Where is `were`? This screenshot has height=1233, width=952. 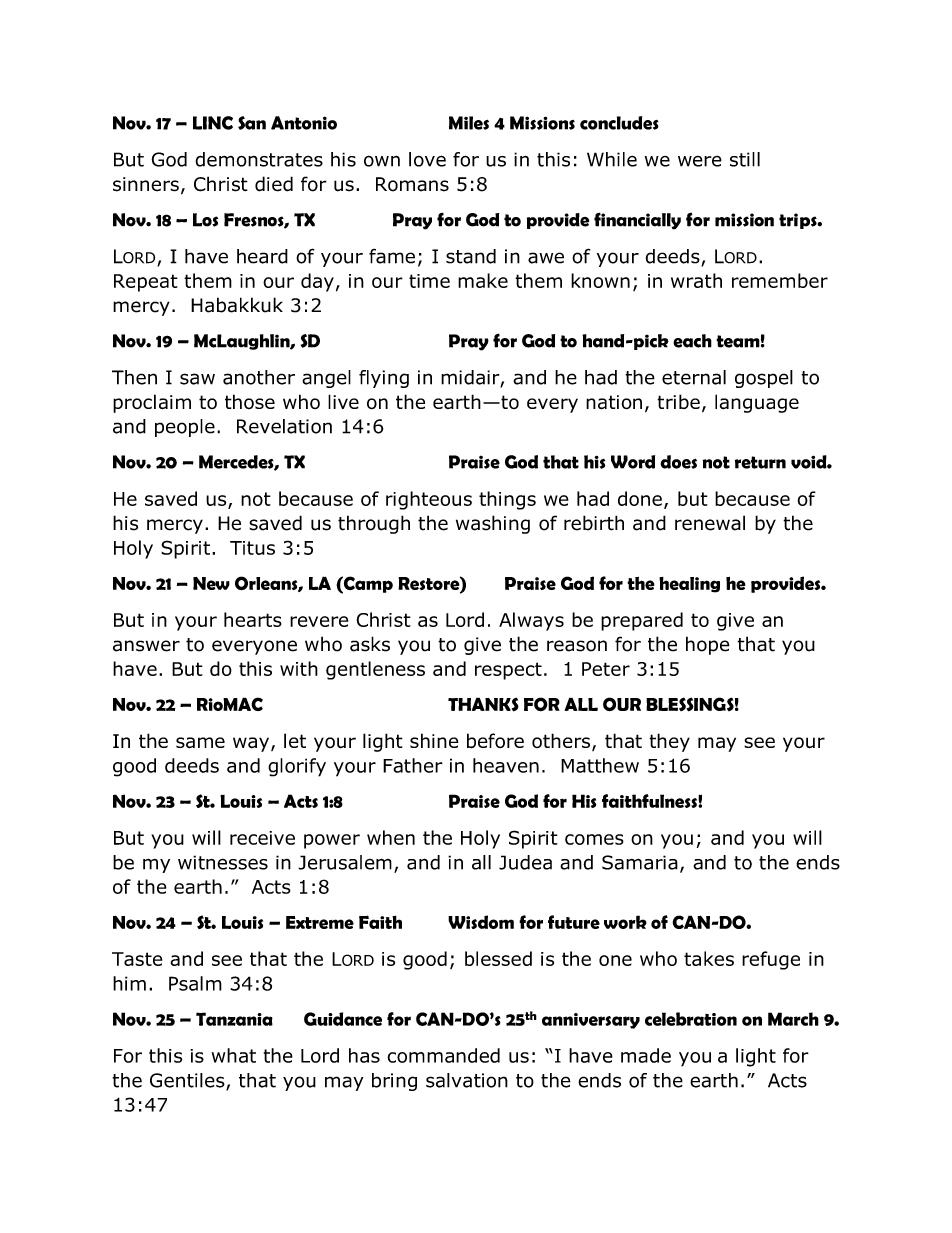
were is located at coordinates (700, 161).
